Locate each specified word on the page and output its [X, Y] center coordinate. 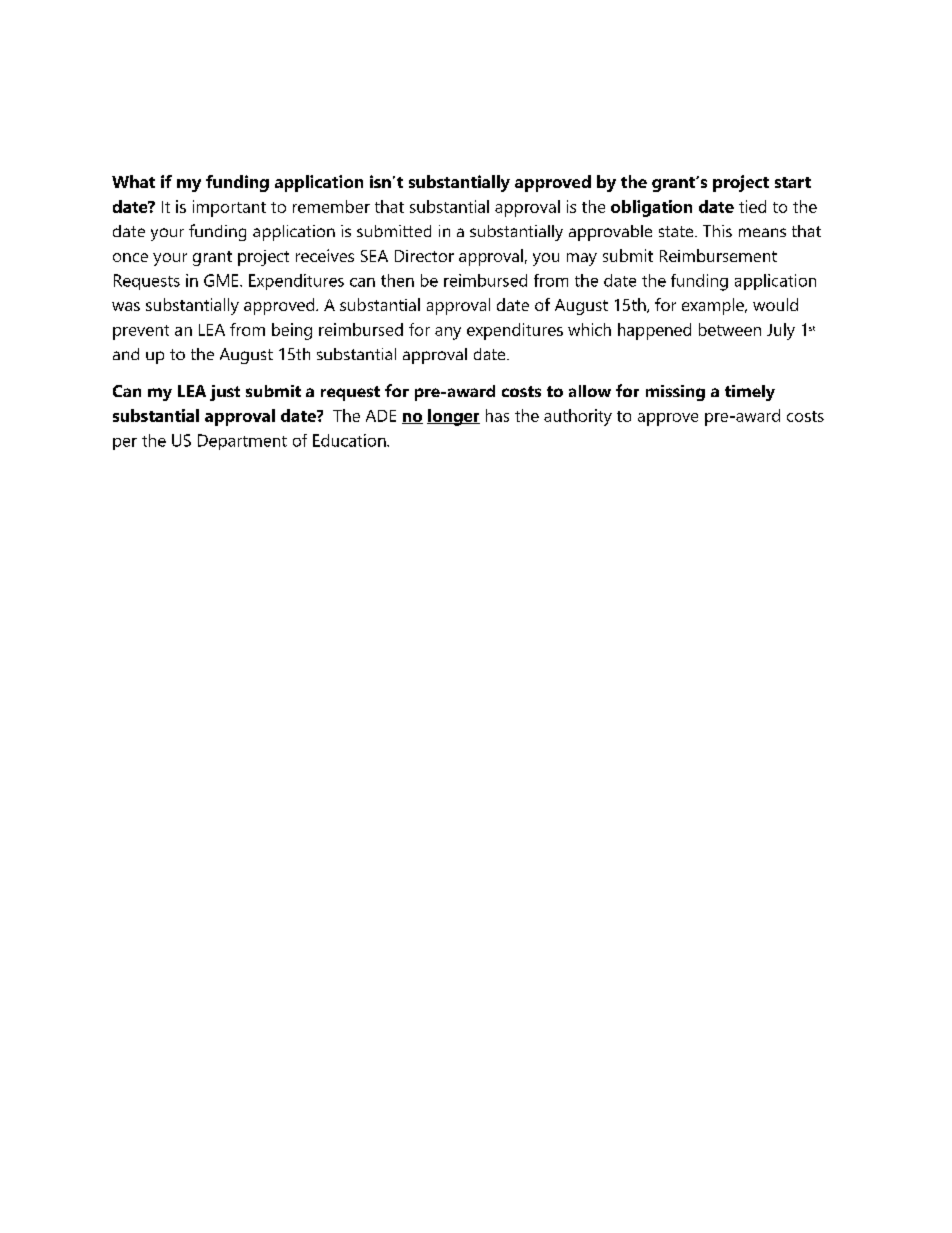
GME [222, 280]
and [126, 354]
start [793, 182]
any [448, 333]
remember [331, 206]
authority [578, 417]
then [397, 280]
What [133, 181]
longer [453, 417]
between [730, 329]
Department [242, 442]
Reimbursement [718, 255]
